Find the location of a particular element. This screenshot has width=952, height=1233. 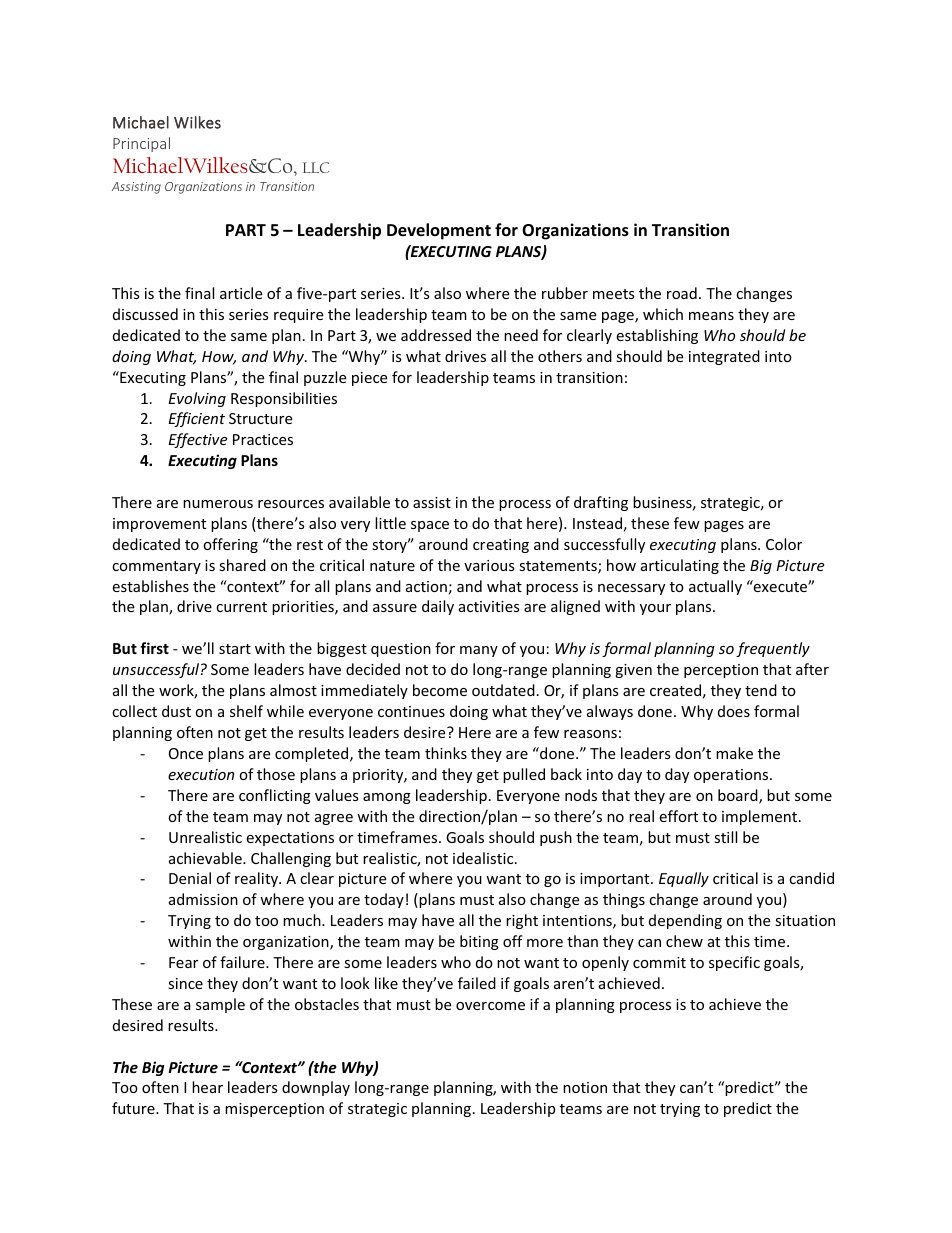

road is located at coordinates (682, 293).
